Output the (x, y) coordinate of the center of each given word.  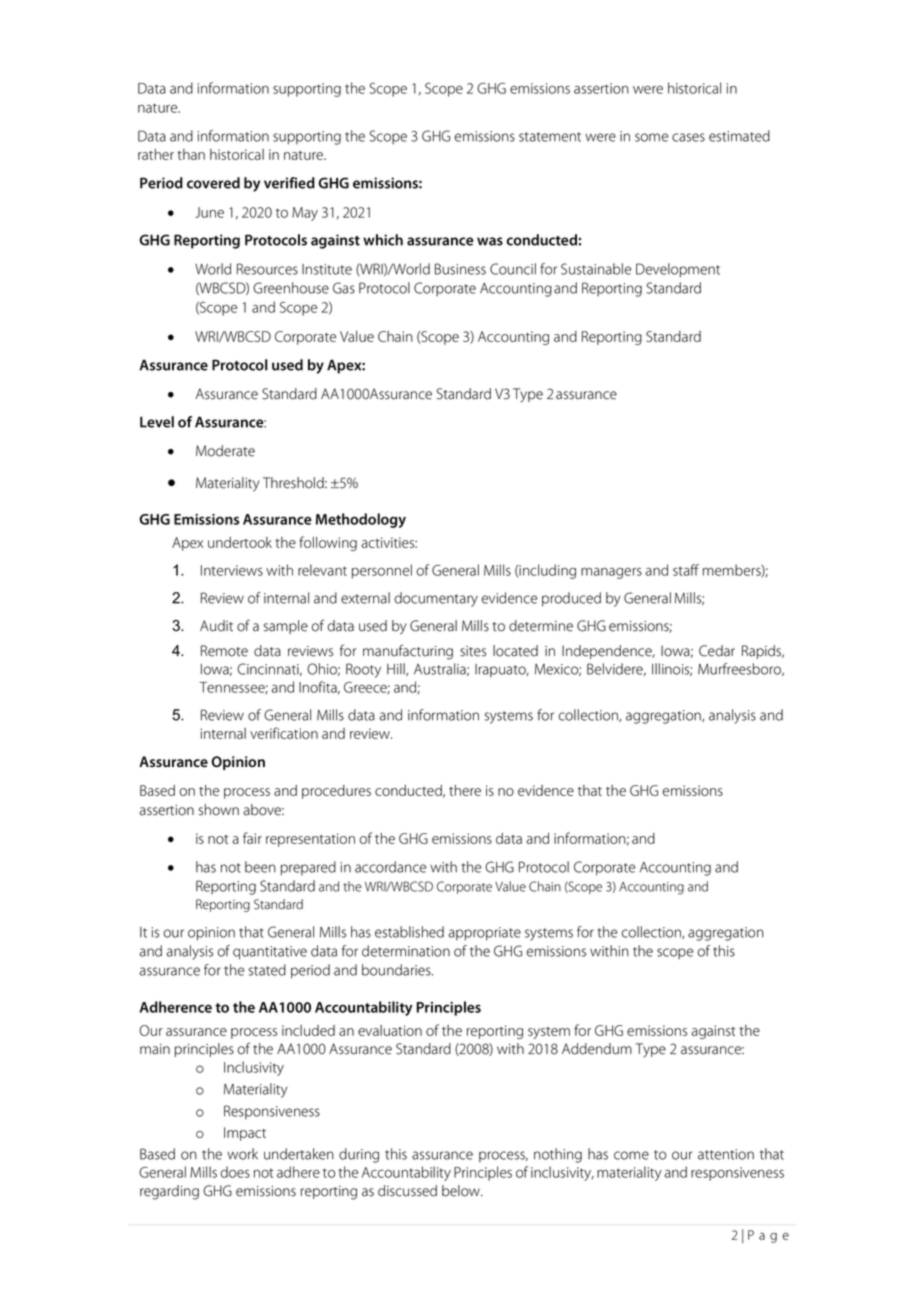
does (235, 1172)
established (409, 932)
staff (686, 570)
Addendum (597, 1049)
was (490, 241)
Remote (224, 651)
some (651, 137)
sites (473, 651)
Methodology (361, 520)
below (462, 1191)
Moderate (225, 451)
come (631, 1155)
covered (213, 183)
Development (678, 270)
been (260, 867)
